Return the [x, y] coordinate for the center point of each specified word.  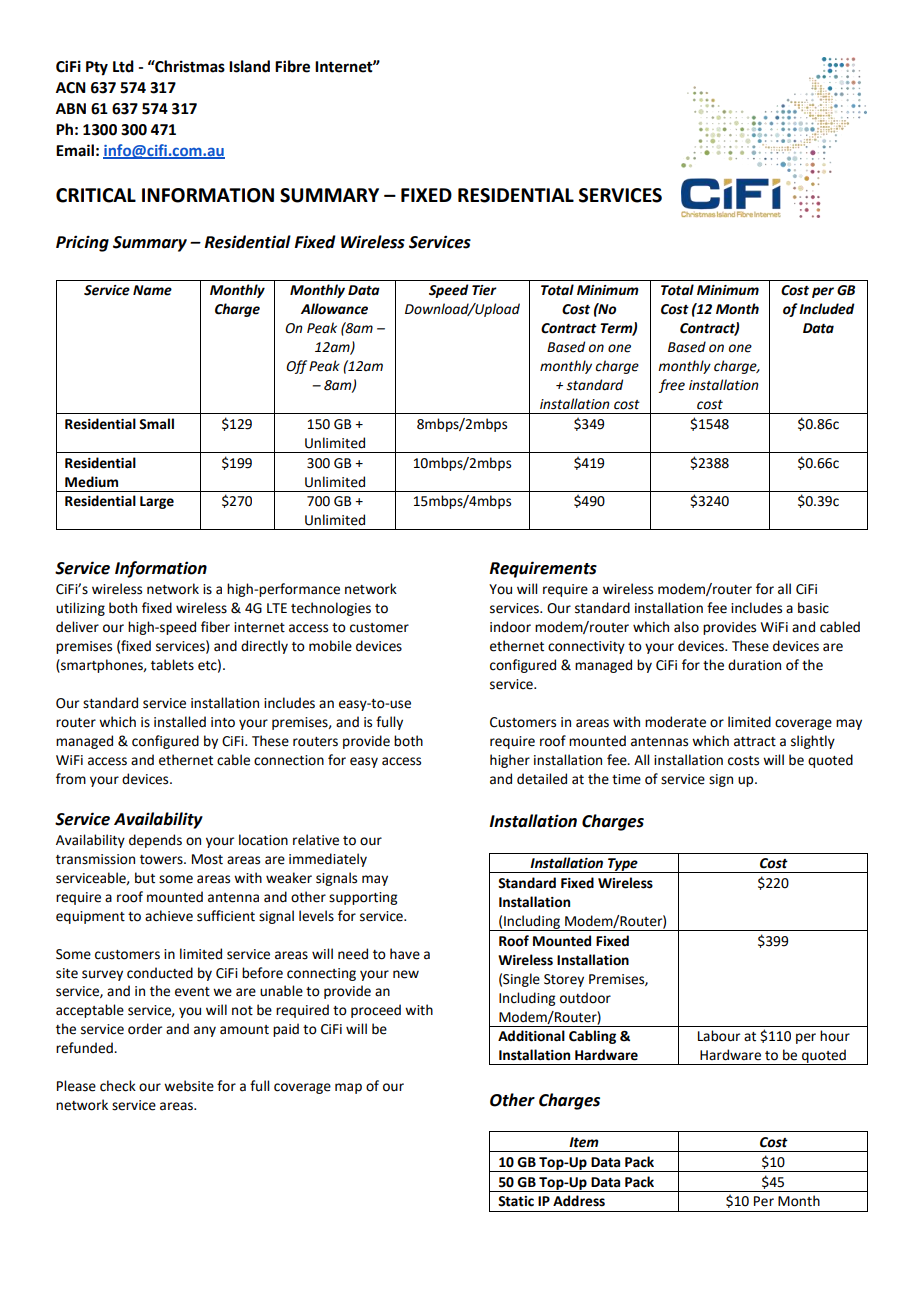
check [118, 1086]
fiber [215, 627]
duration [754, 665]
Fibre [292, 66]
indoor [510, 627]
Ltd [123, 66]
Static [516, 1201]
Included [827, 309]
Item [584, 1142]
